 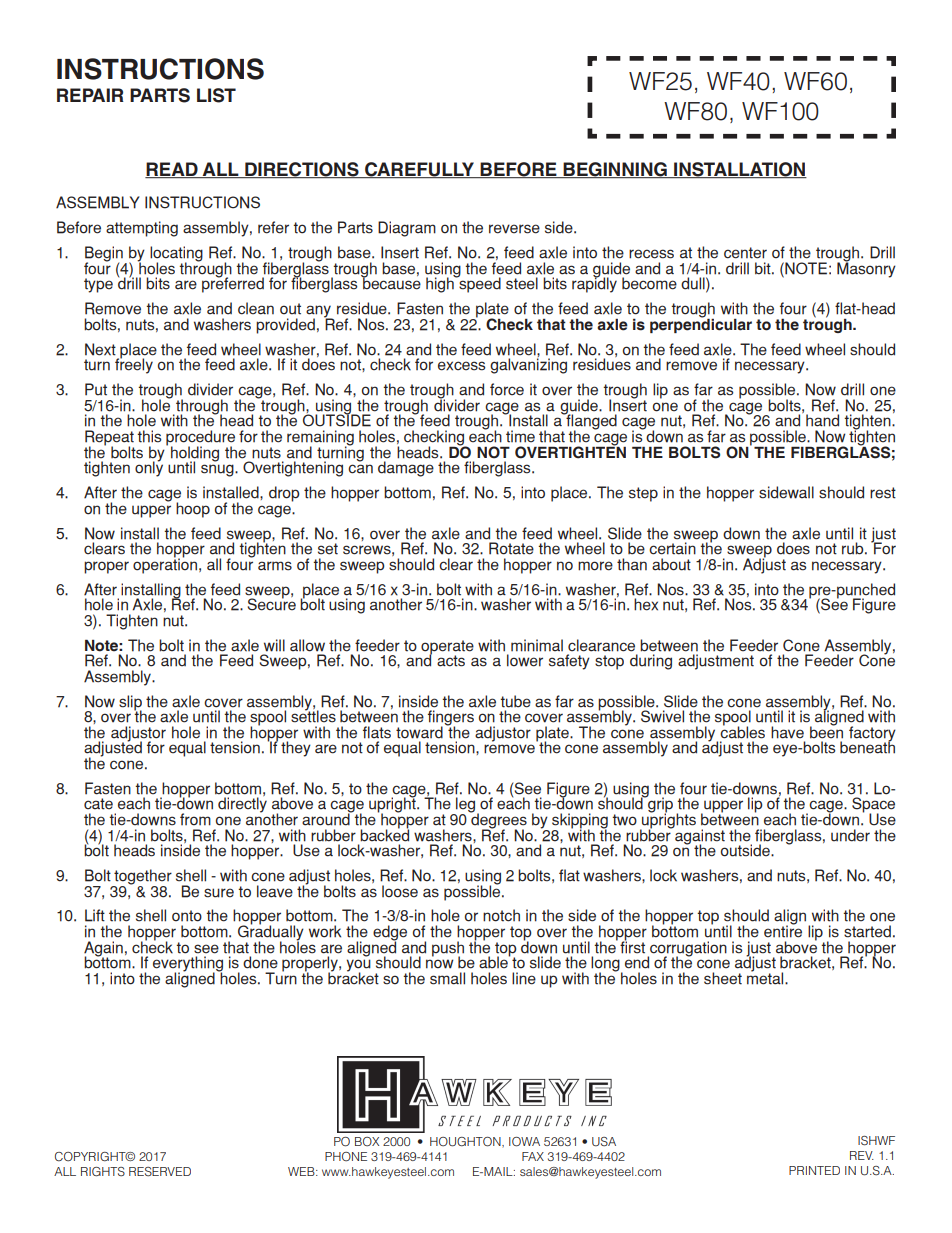 I want to click on operate, so click(x=447, y=648).
